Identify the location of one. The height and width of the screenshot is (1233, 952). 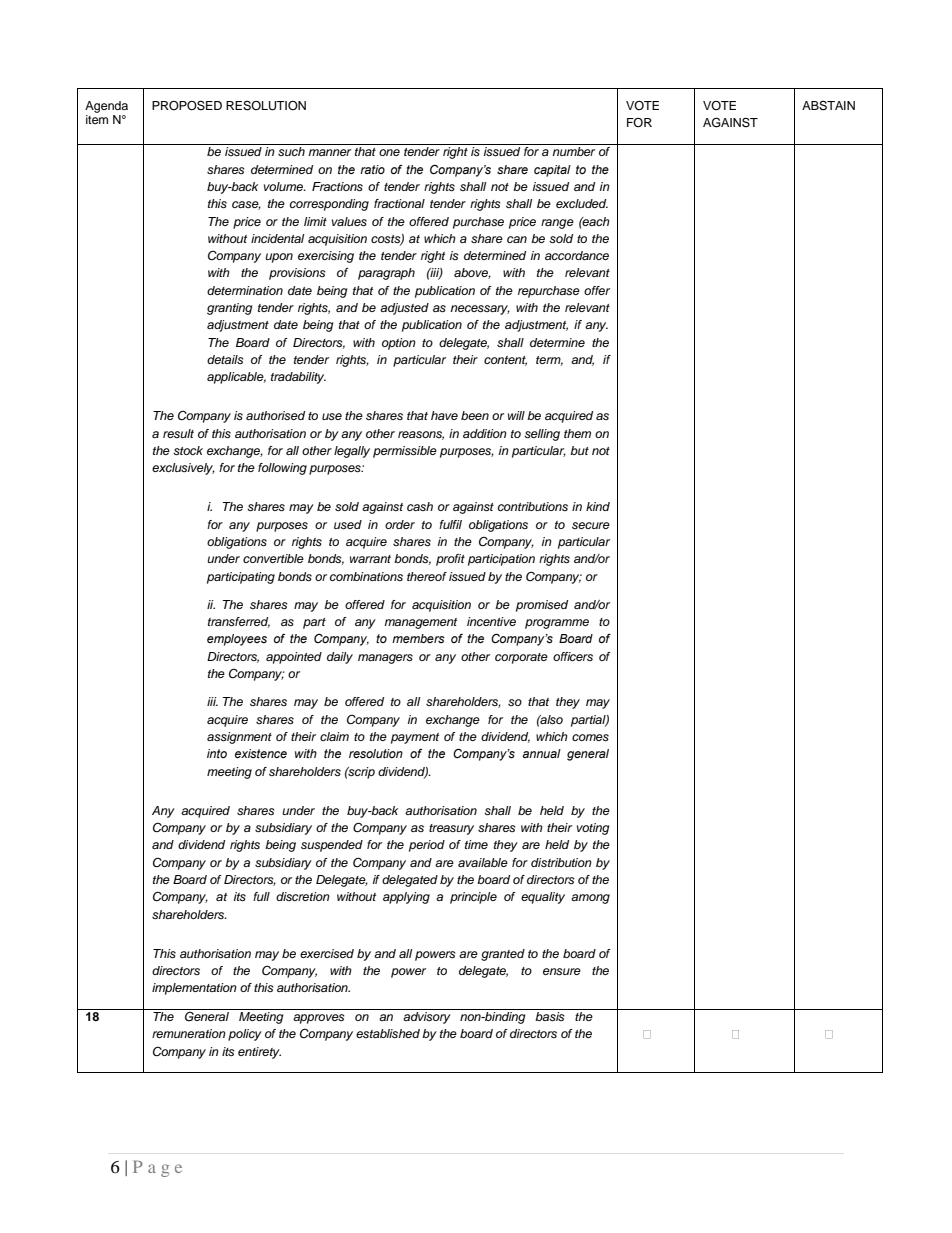
(389, 152).
